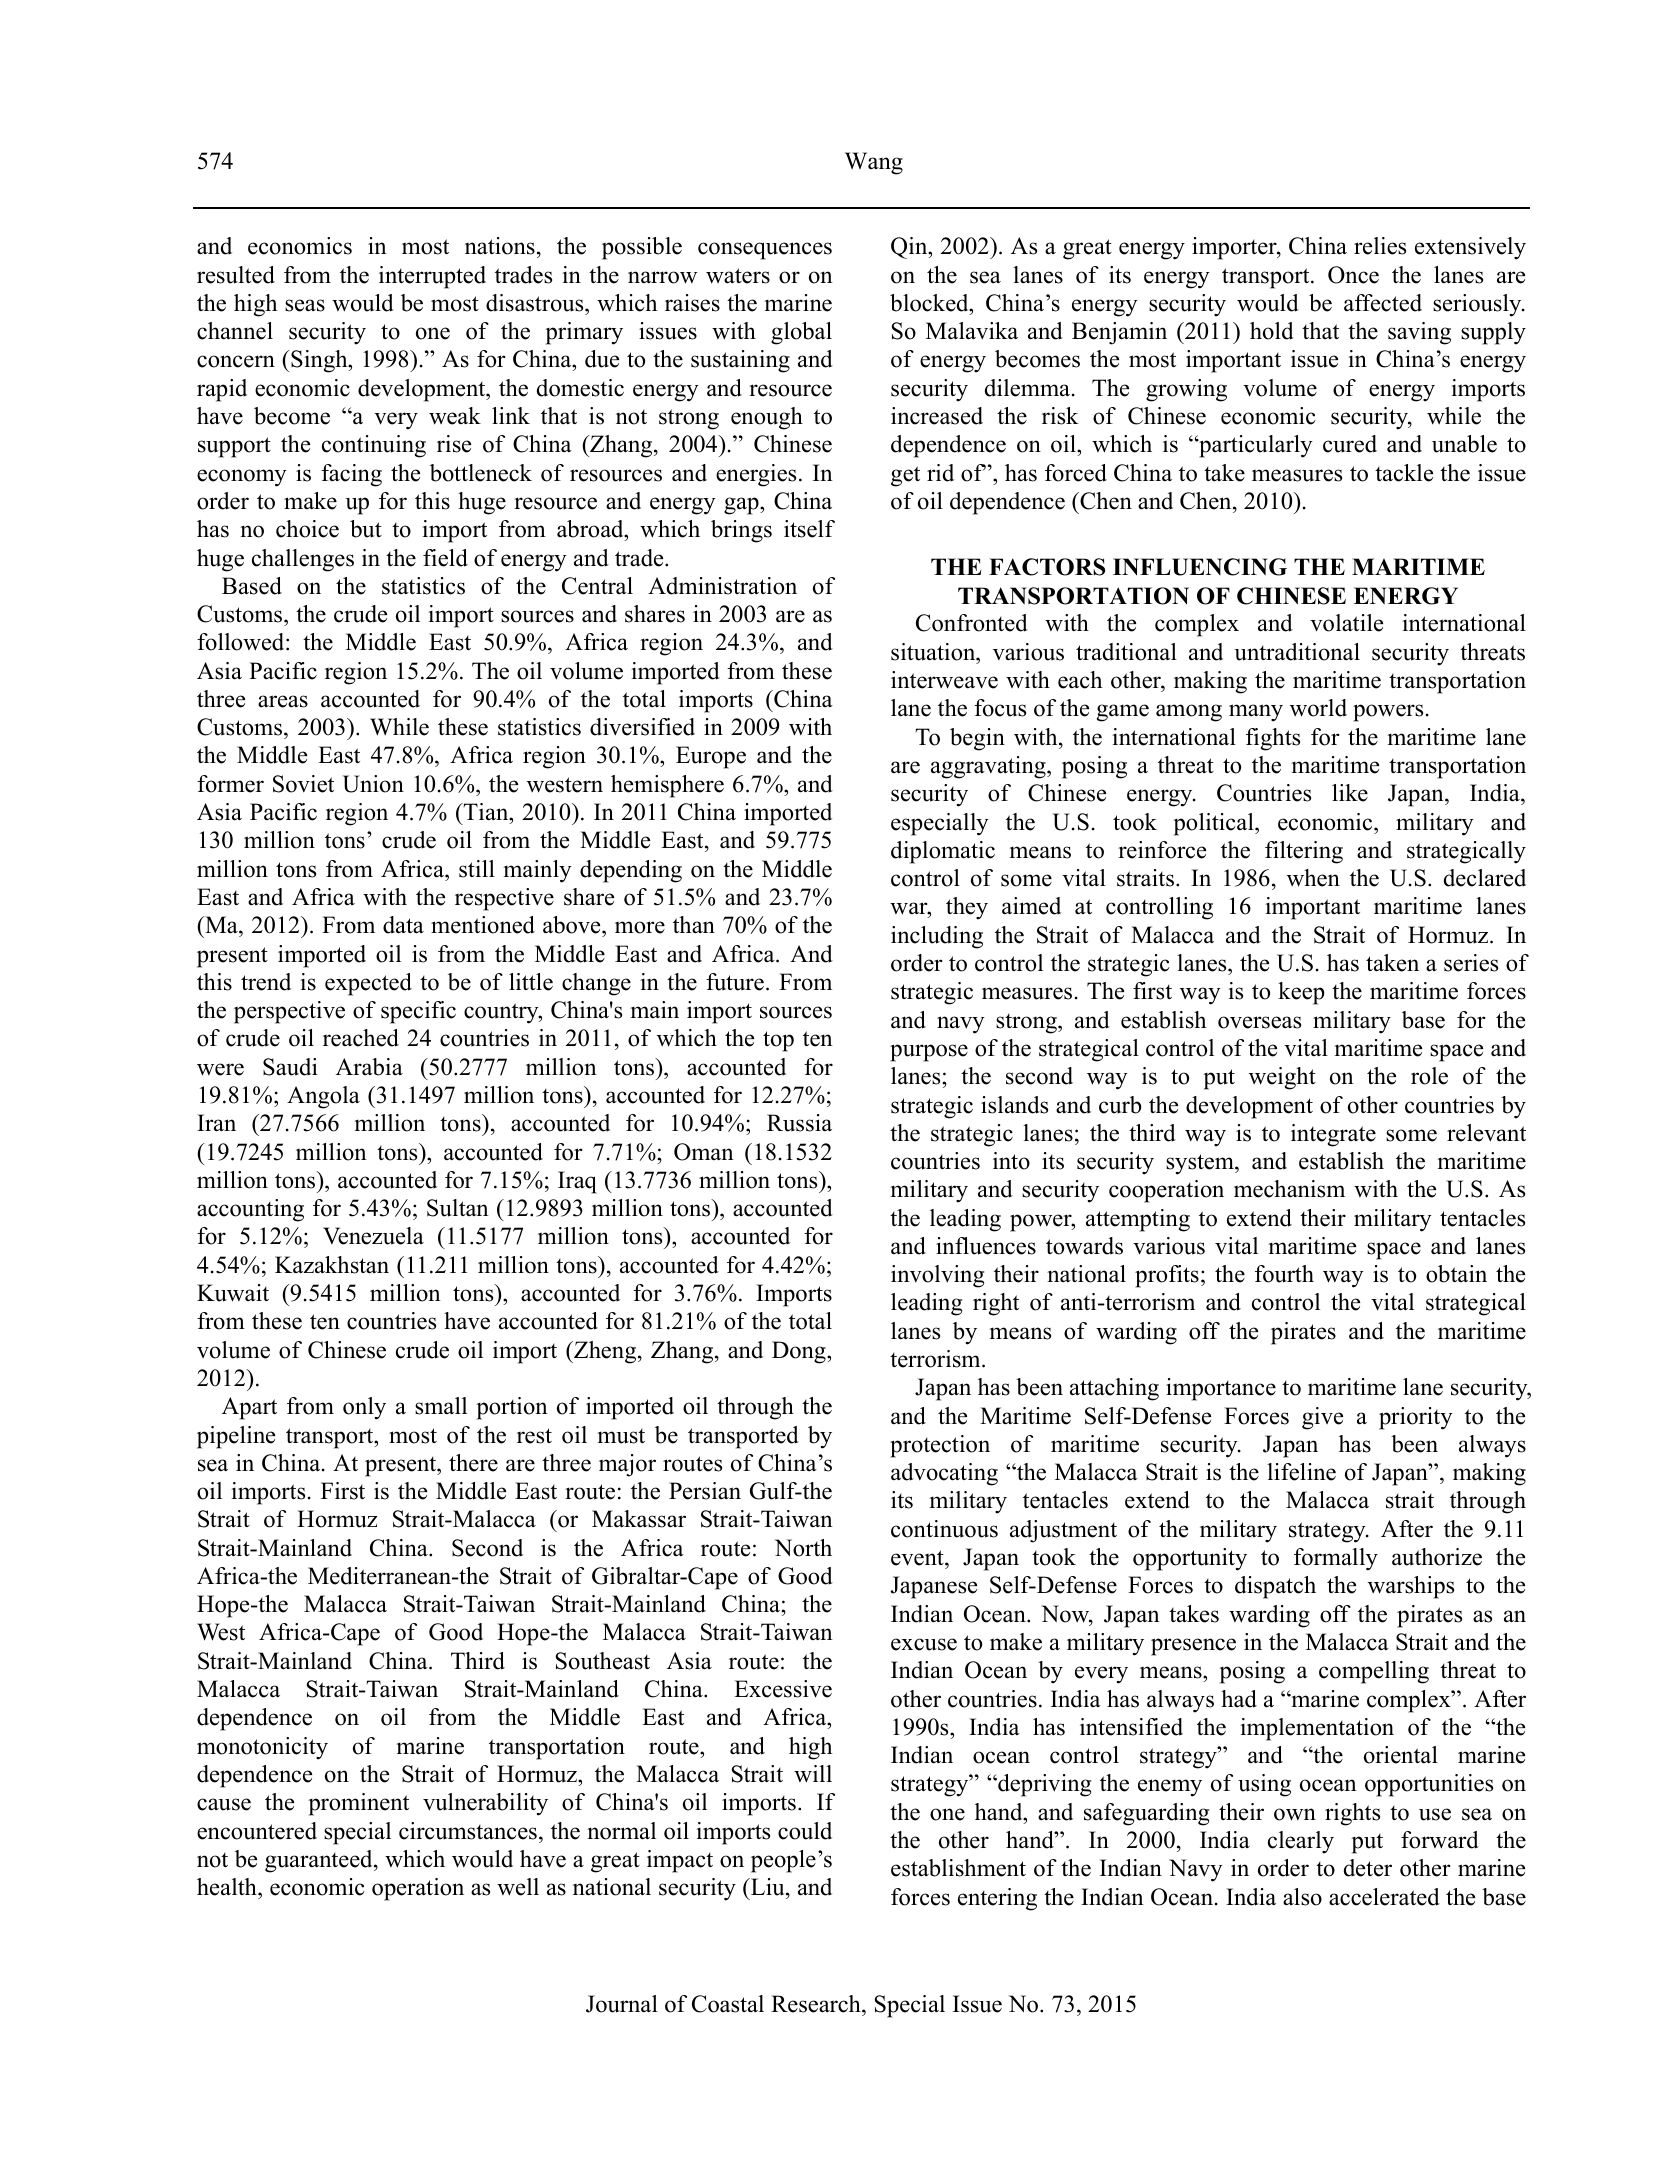  What do you see at coordinates (432, 277) in the image?
I see `interrupted` at bounding box center [432, 277].
